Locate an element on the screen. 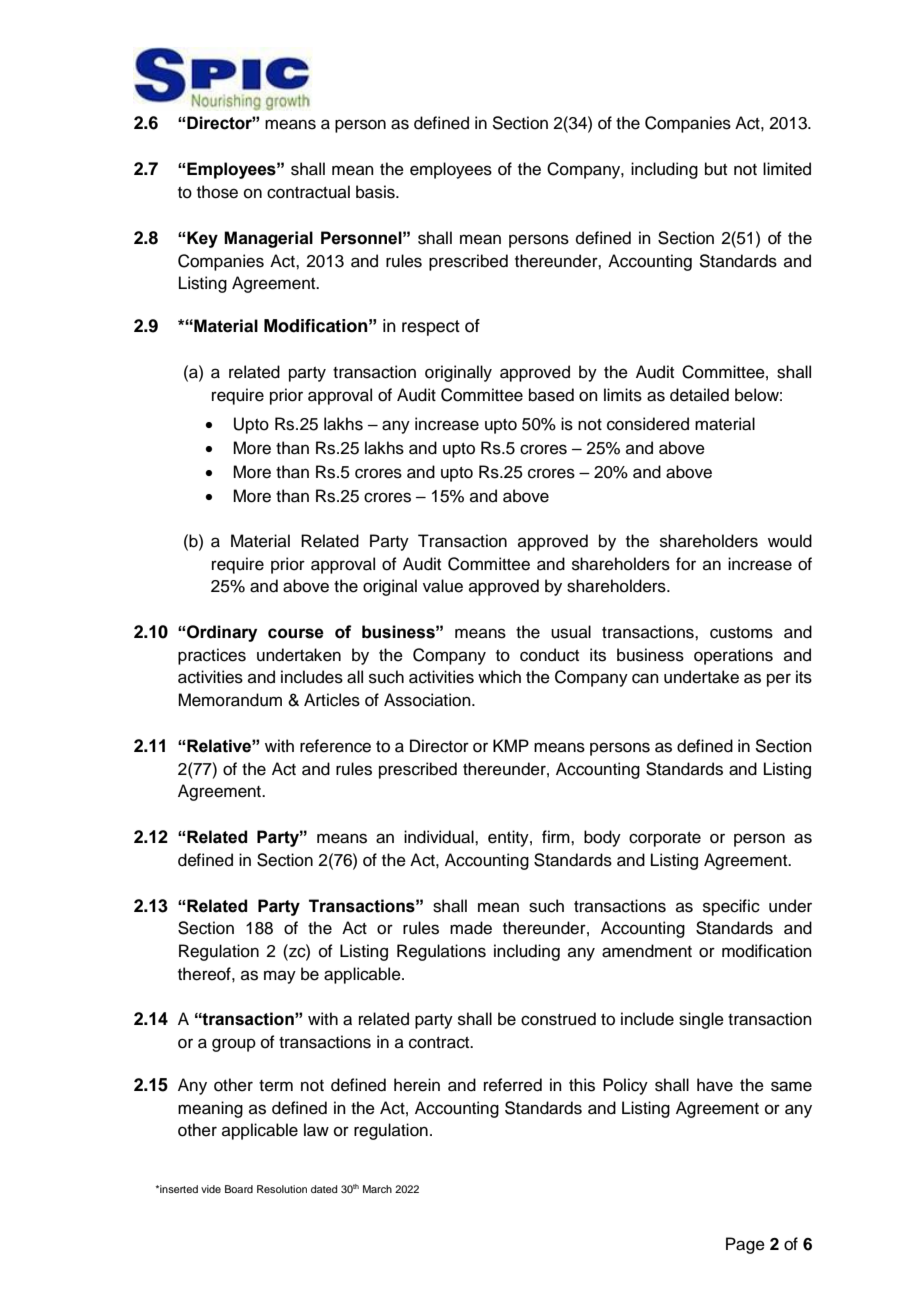 The width and height of the screenshot is (924, 1309). basis is located at coordinates (376, 192).
